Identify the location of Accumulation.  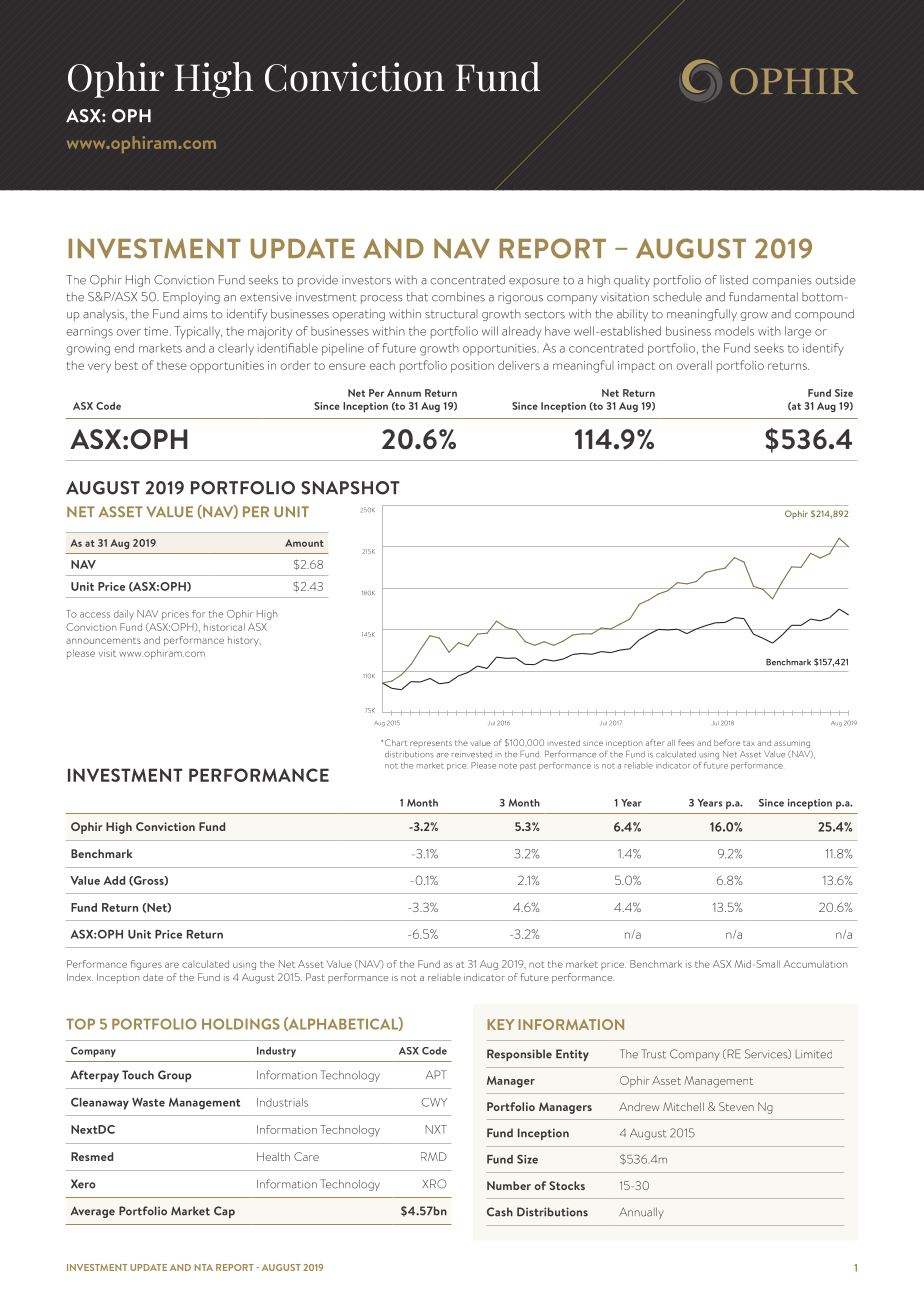
(815, 964).
